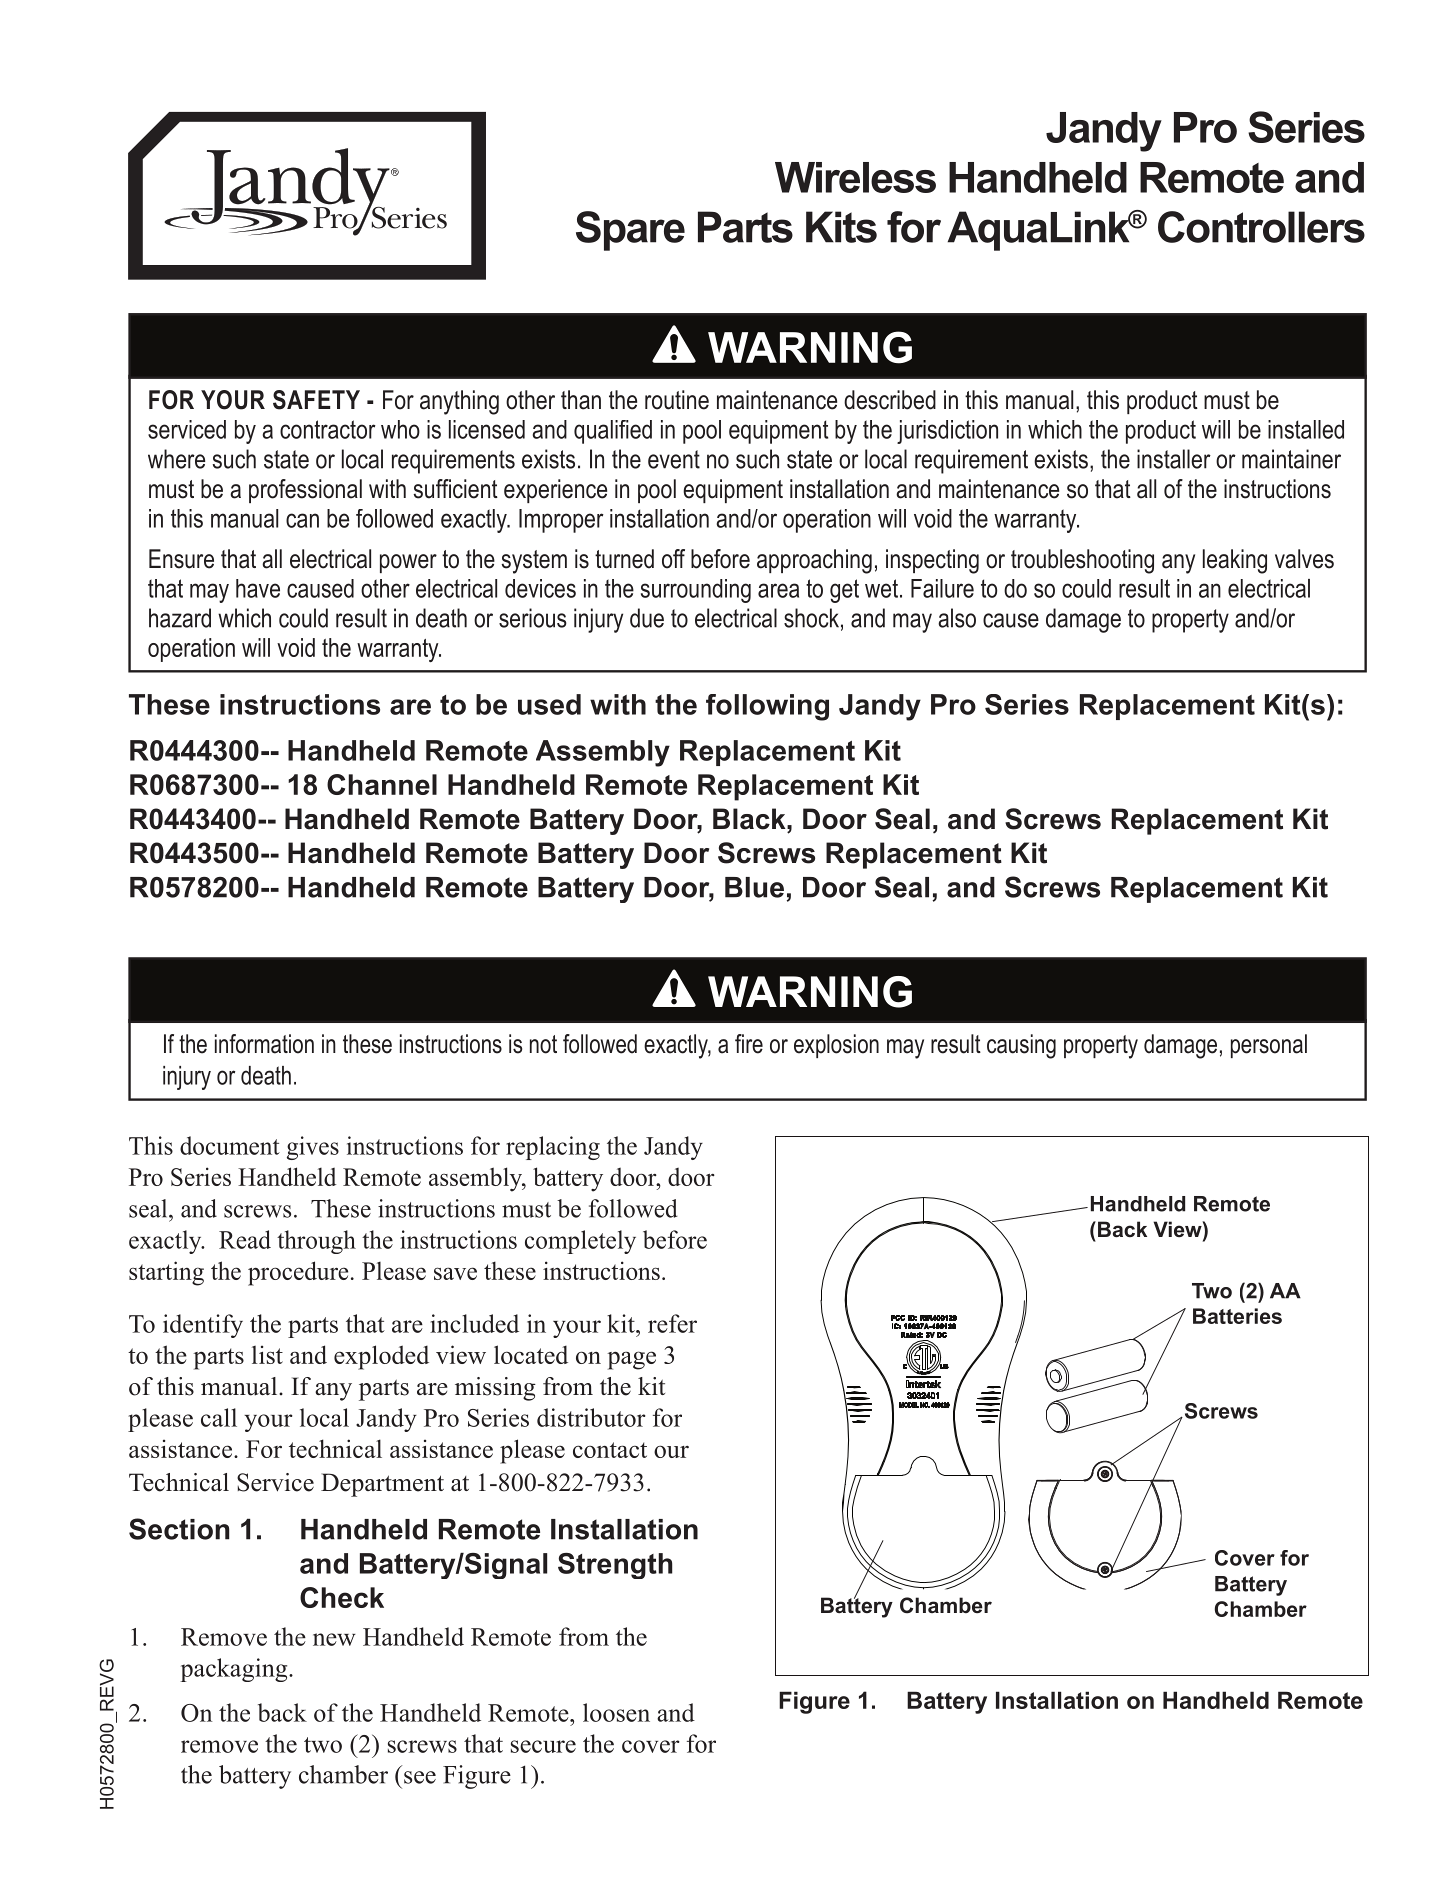 Image resolution: width=1452 pixels, height=1879 pixels. What do you see at coordinates (754, 887) in the screenshot?
I see `Blue` at bounding box center [754, 887].
